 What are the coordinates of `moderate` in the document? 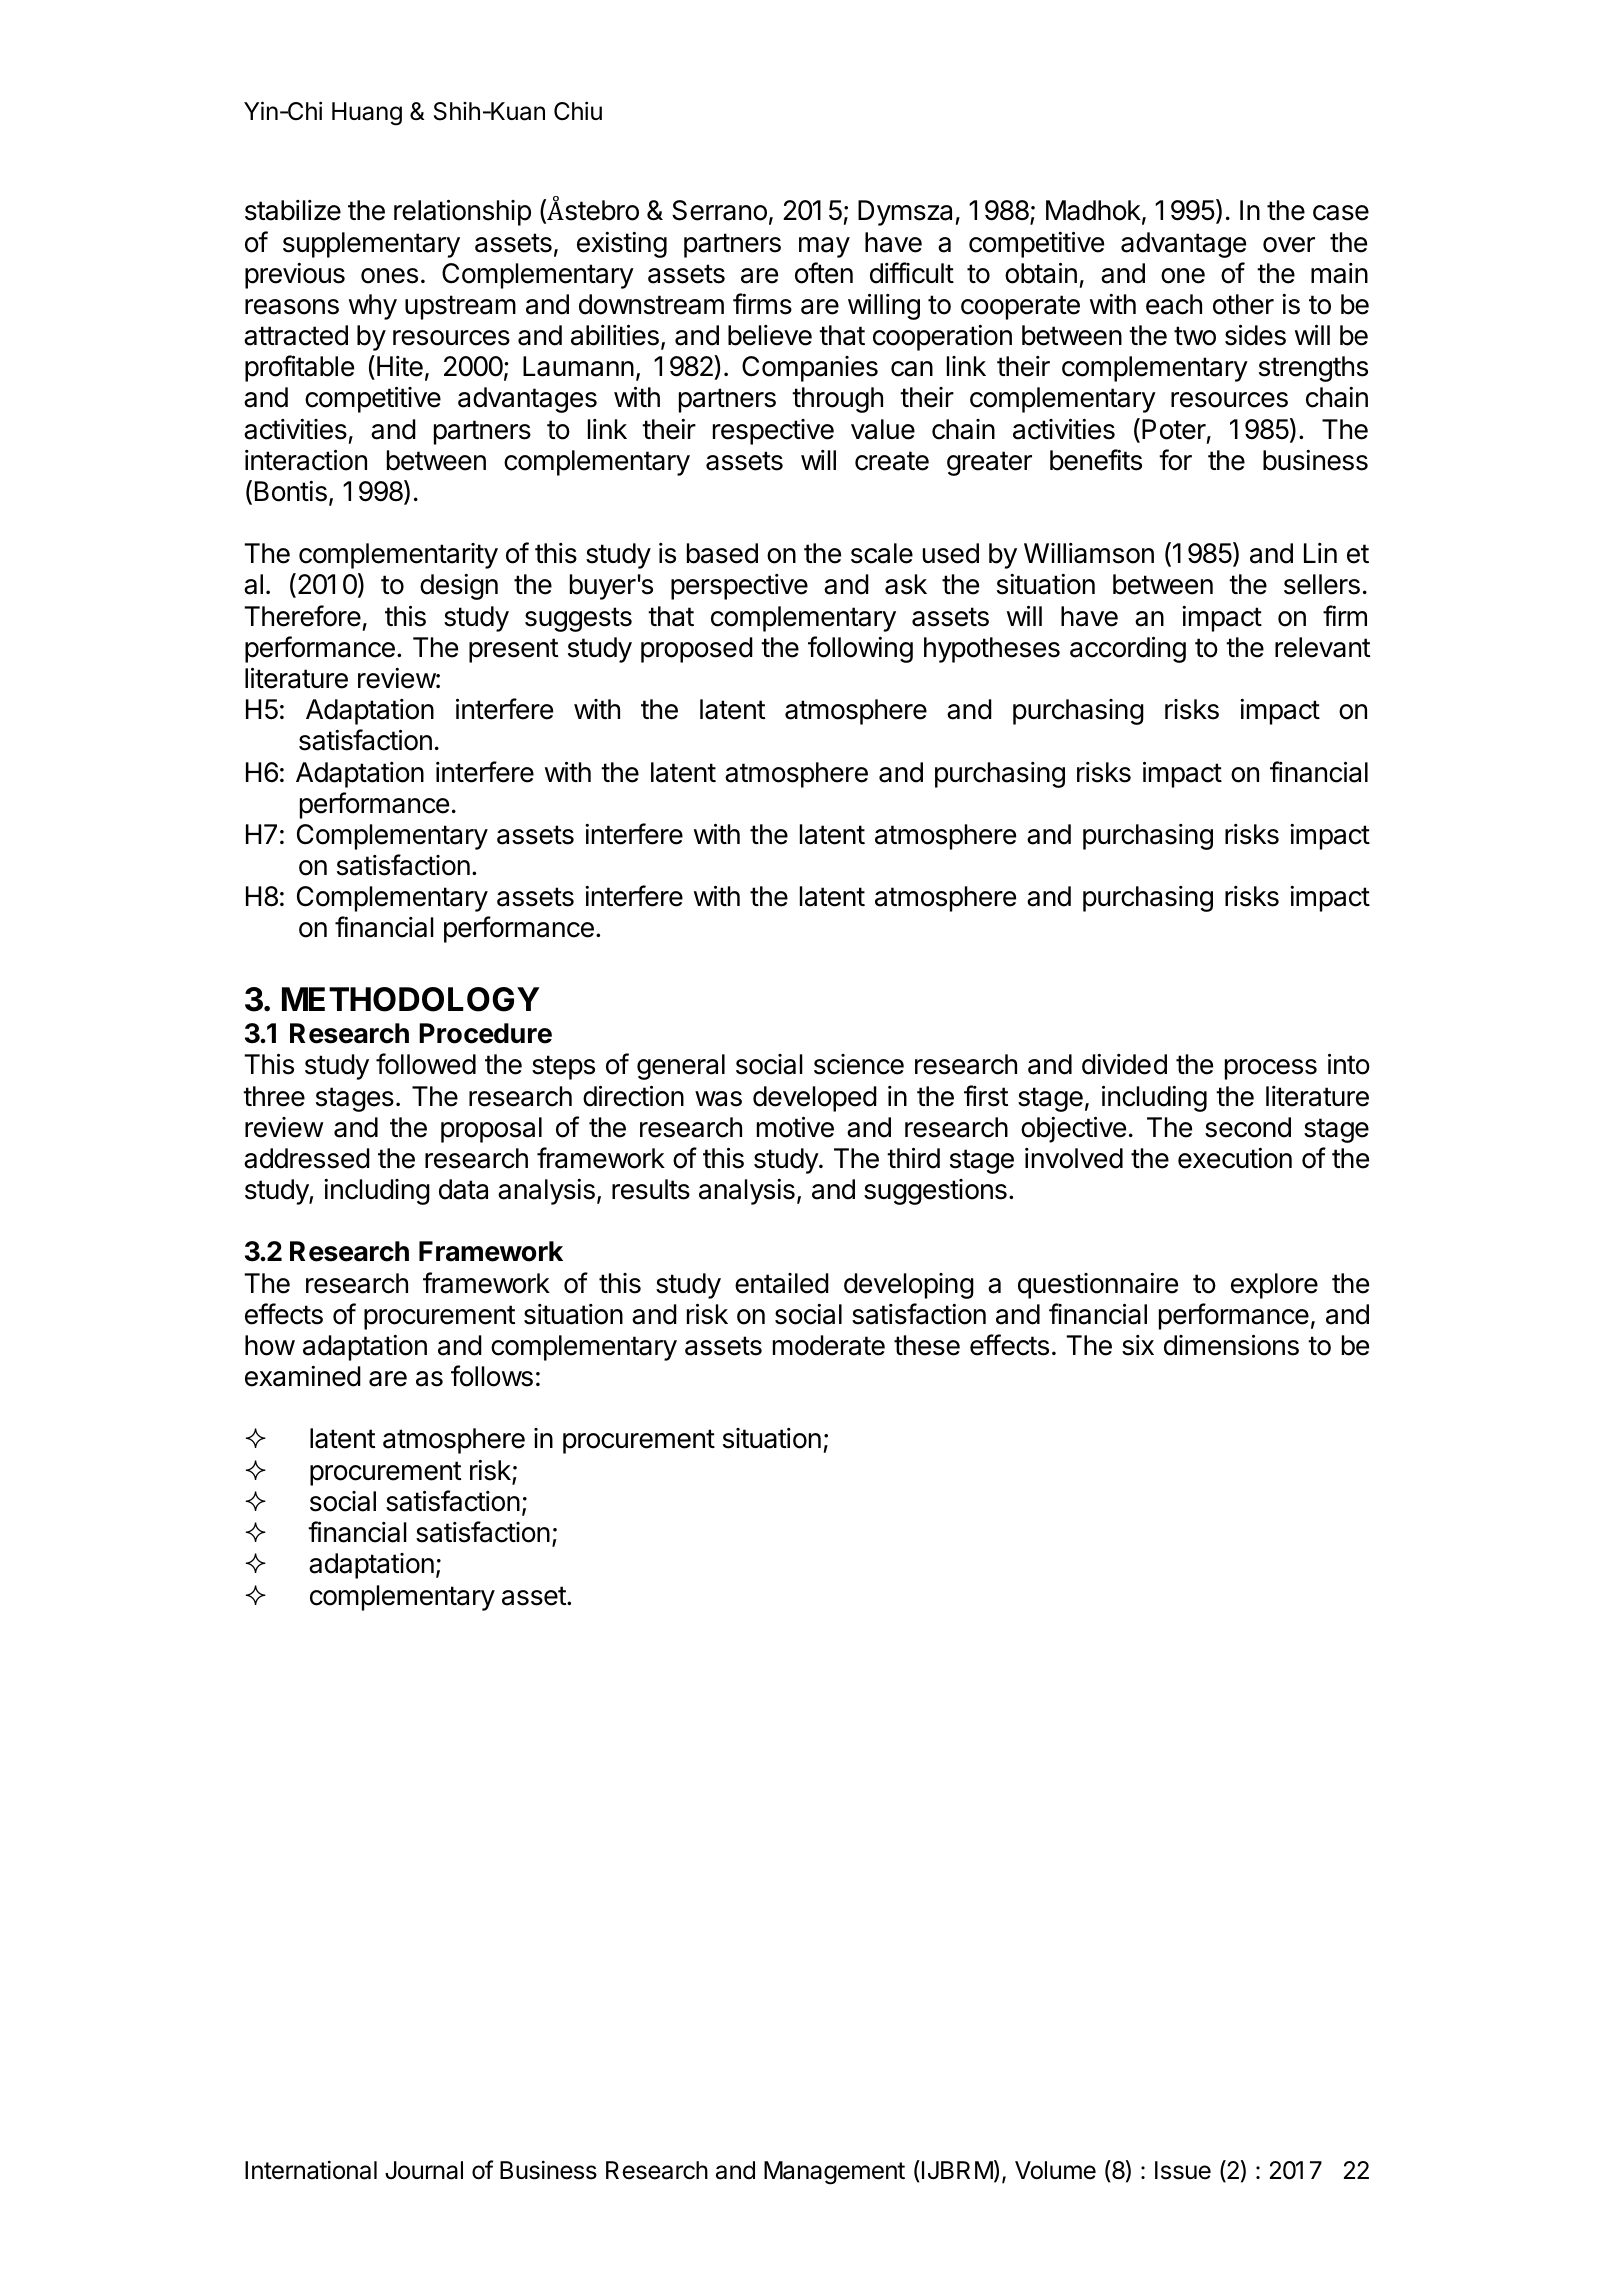 It's located at (829, 1345).
